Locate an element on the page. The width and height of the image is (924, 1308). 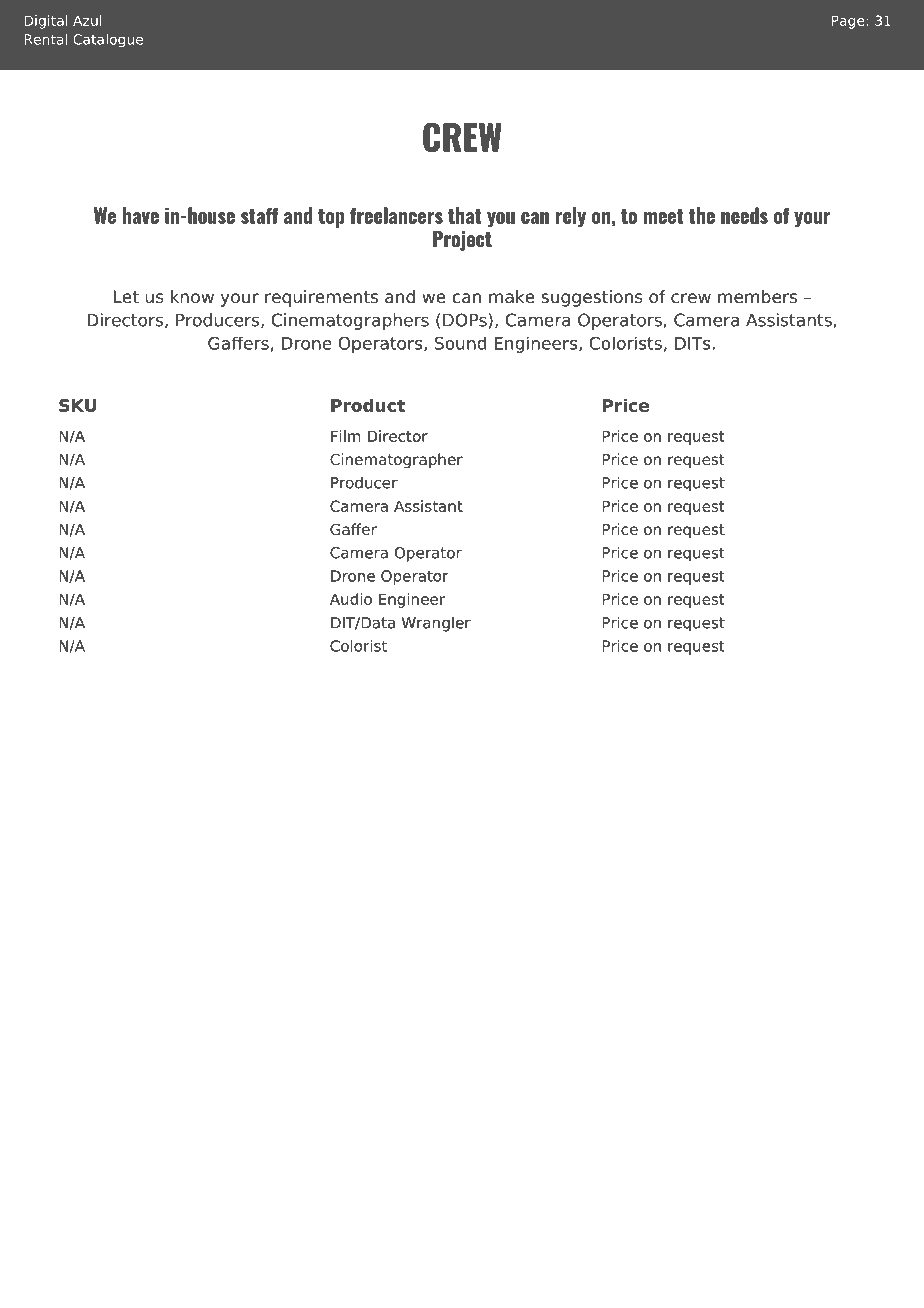
members is located at coordinates (757, 297).
